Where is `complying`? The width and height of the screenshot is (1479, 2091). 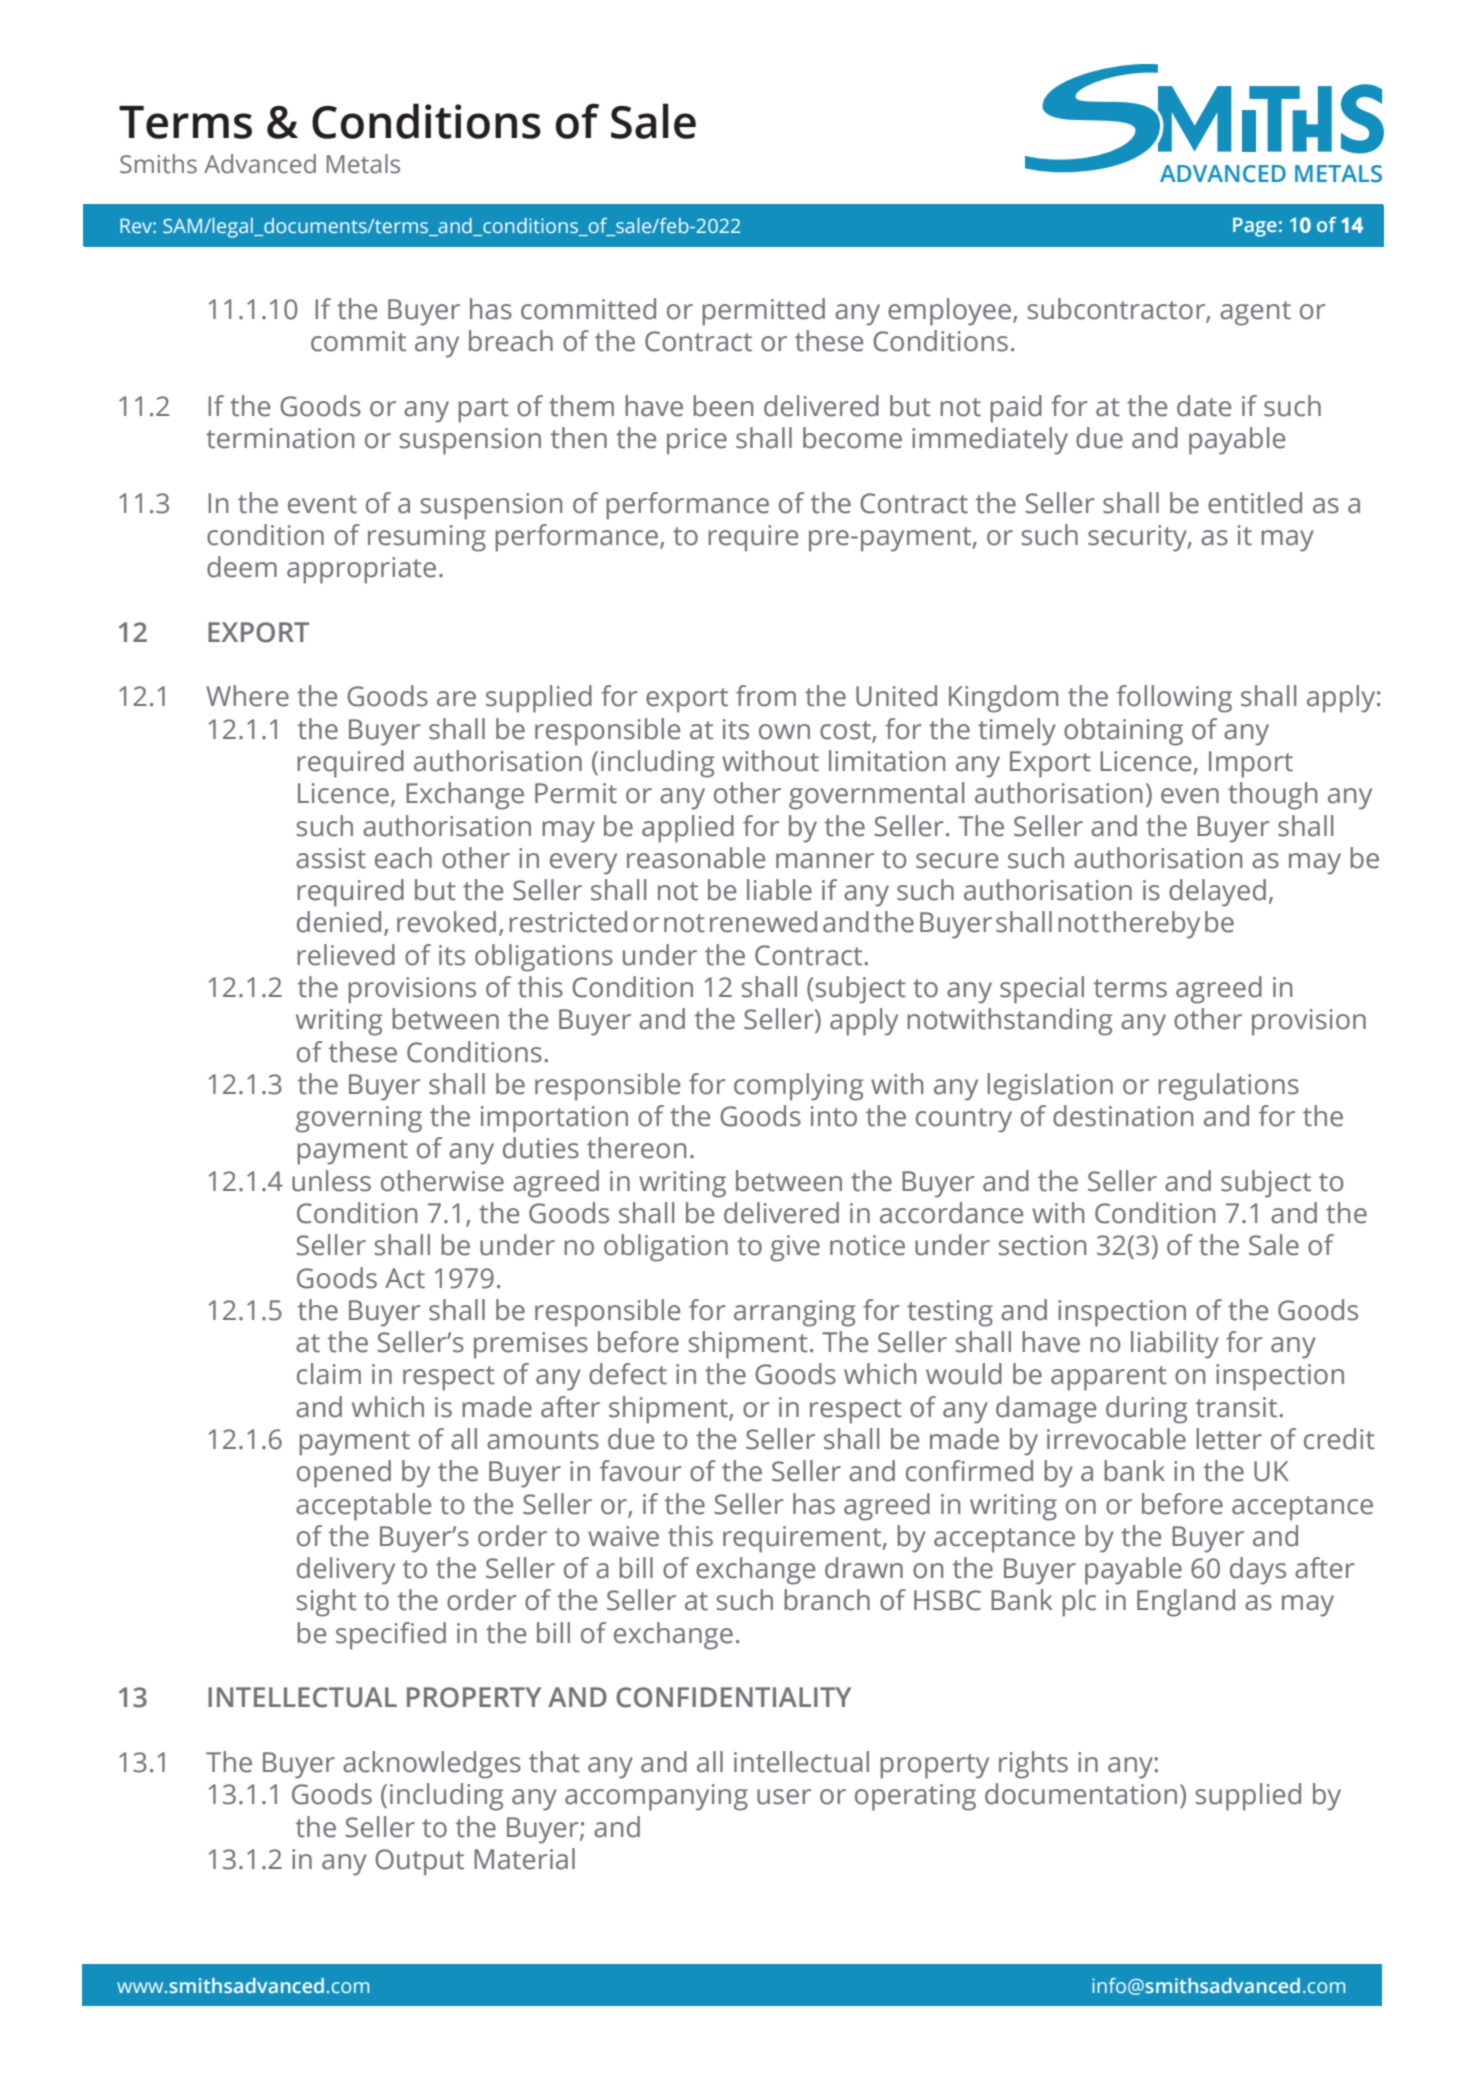
complying is located at coordinates (798, 1087).
